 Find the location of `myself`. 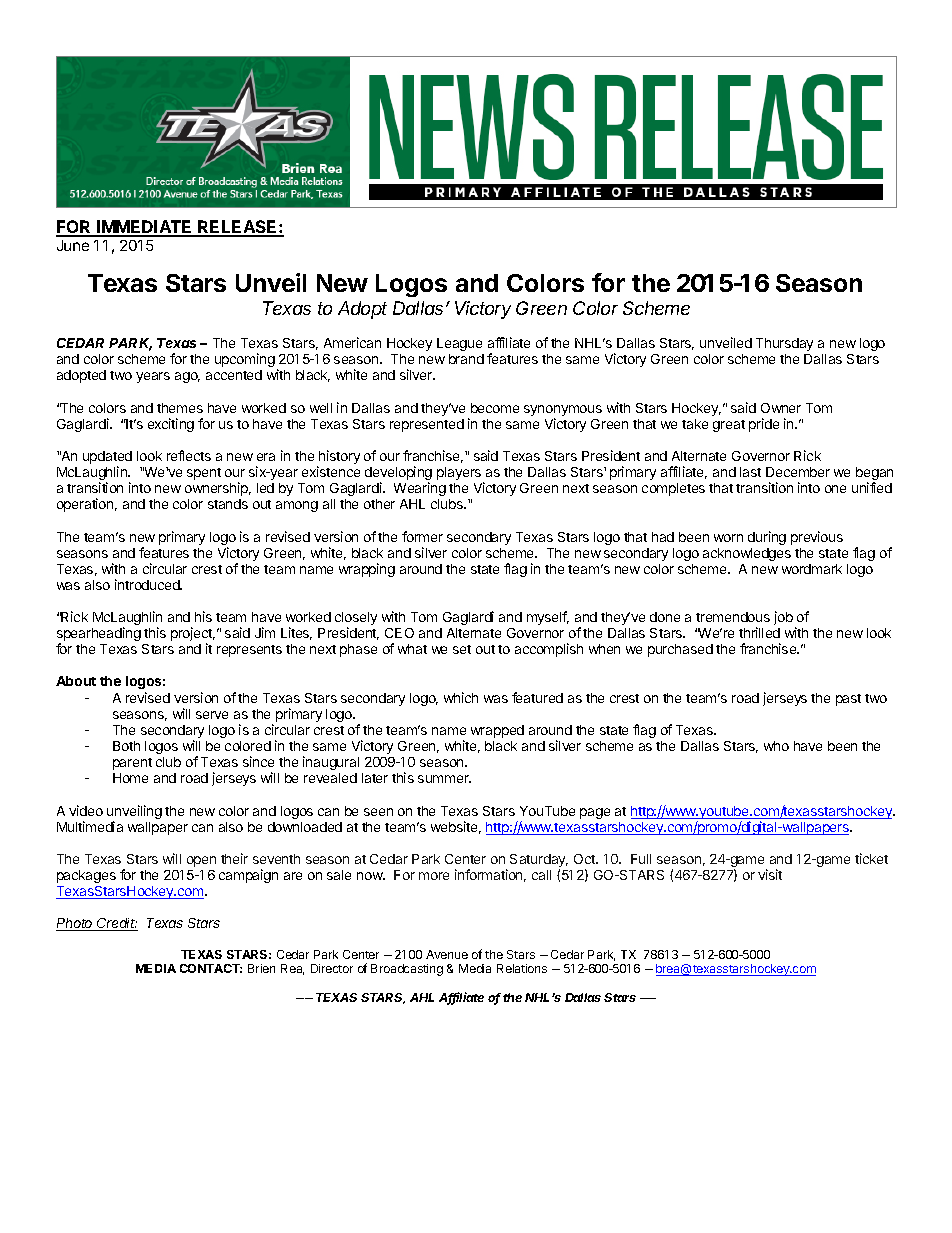

myself is located at coordinates (548, 618).
